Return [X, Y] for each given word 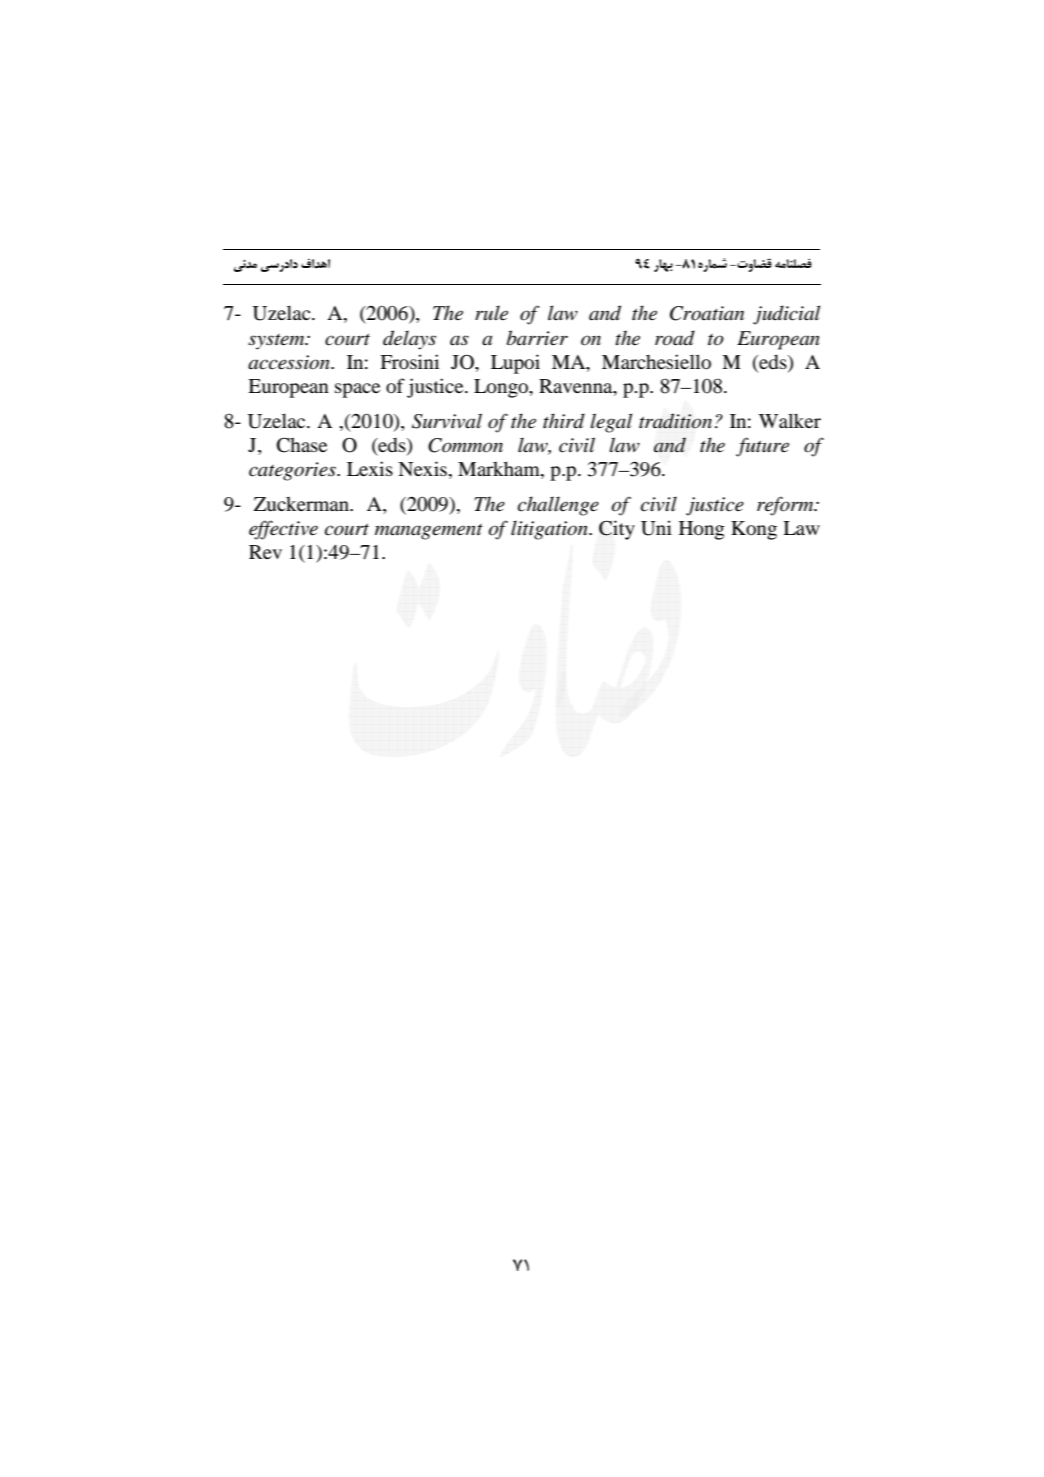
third [564, 421]
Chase [302, 445]
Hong [702, 530]
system [277, 342]
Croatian [707, 313]
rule [491, 313]
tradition [675, 421]
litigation [550, 530]
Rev [265, 552]
